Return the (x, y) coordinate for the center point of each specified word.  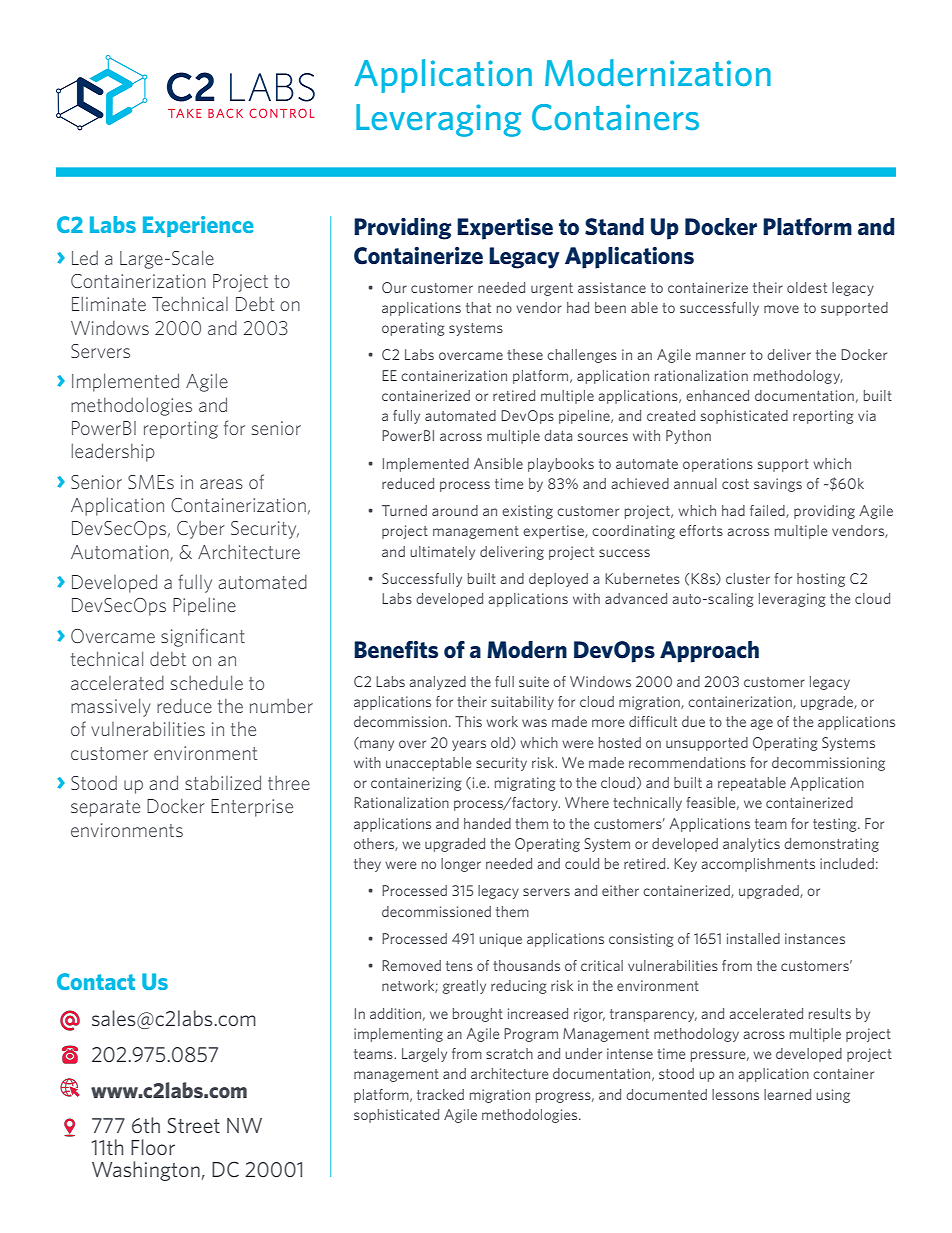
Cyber (201, 530)
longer (461, 865)
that (478, 307)
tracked (440, 1094)
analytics (751, 845)
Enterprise (252, 808)
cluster (748, 578)
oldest (807, 287)
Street (193, 1125)
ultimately (442, 553)
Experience (198, 226)
